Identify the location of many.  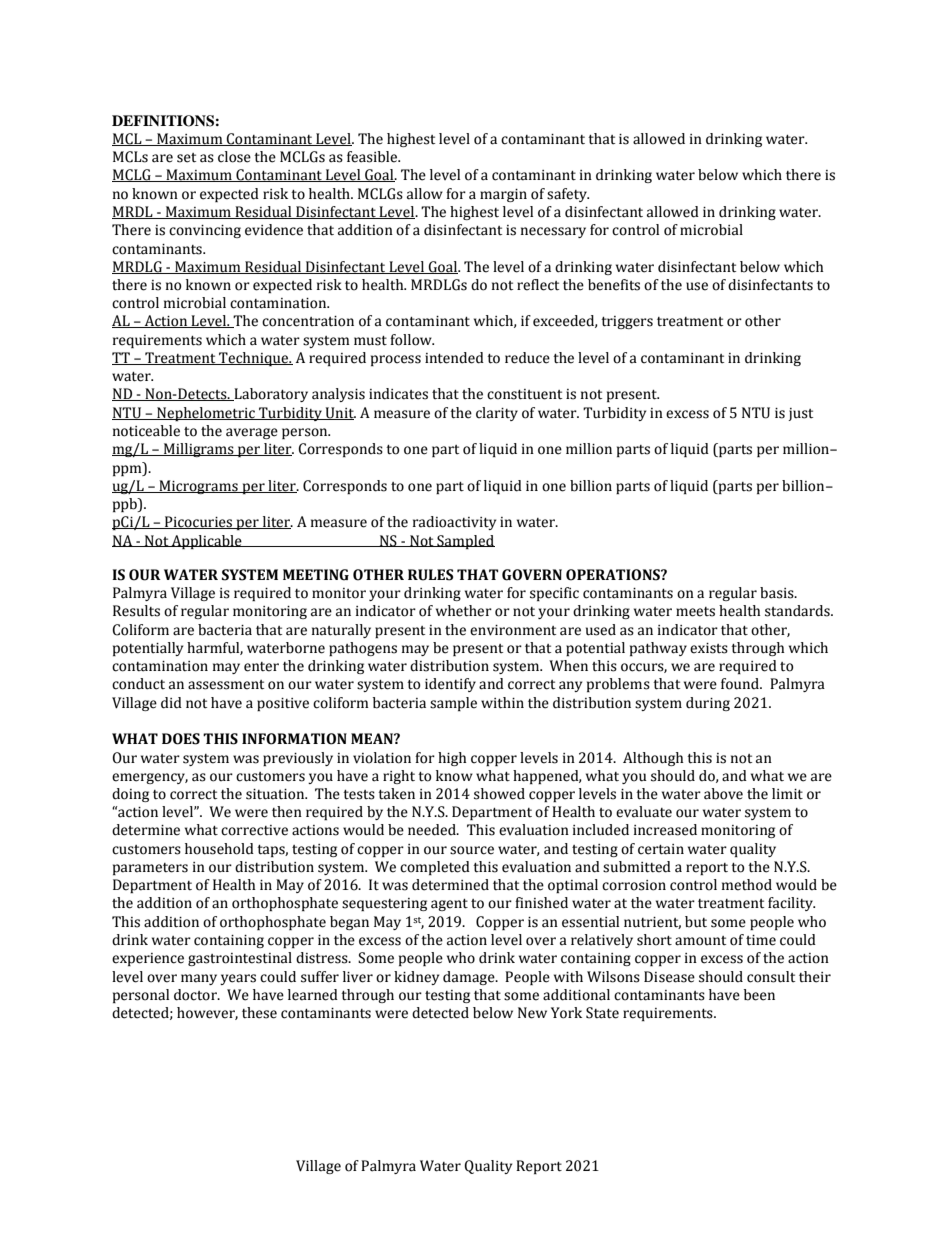
(199, 979).
